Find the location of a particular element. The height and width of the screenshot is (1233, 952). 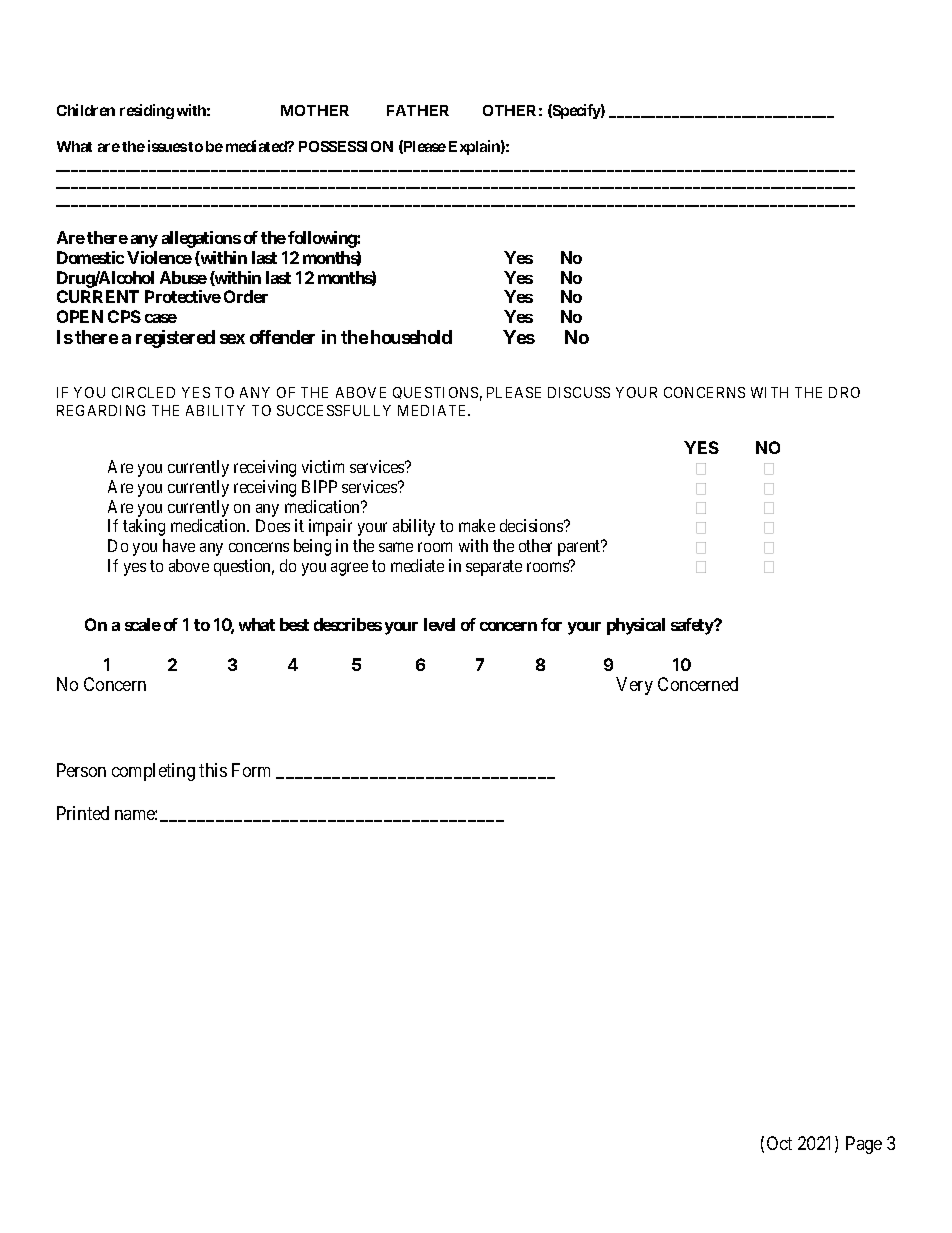

FATHER is located at coordinates (418, 110).
